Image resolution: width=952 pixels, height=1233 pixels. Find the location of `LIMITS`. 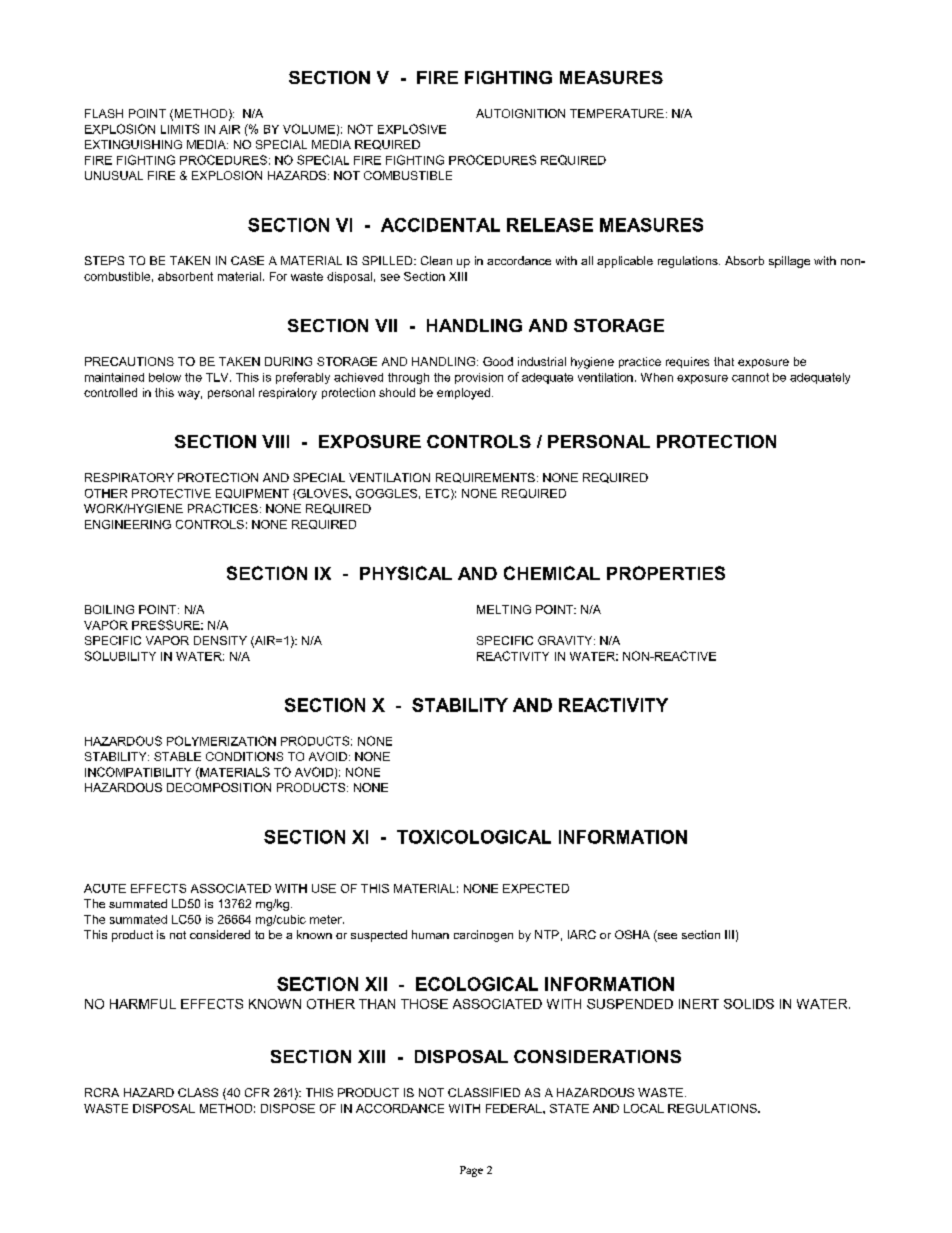

LIMITS is located at coordinates (180, 129).
